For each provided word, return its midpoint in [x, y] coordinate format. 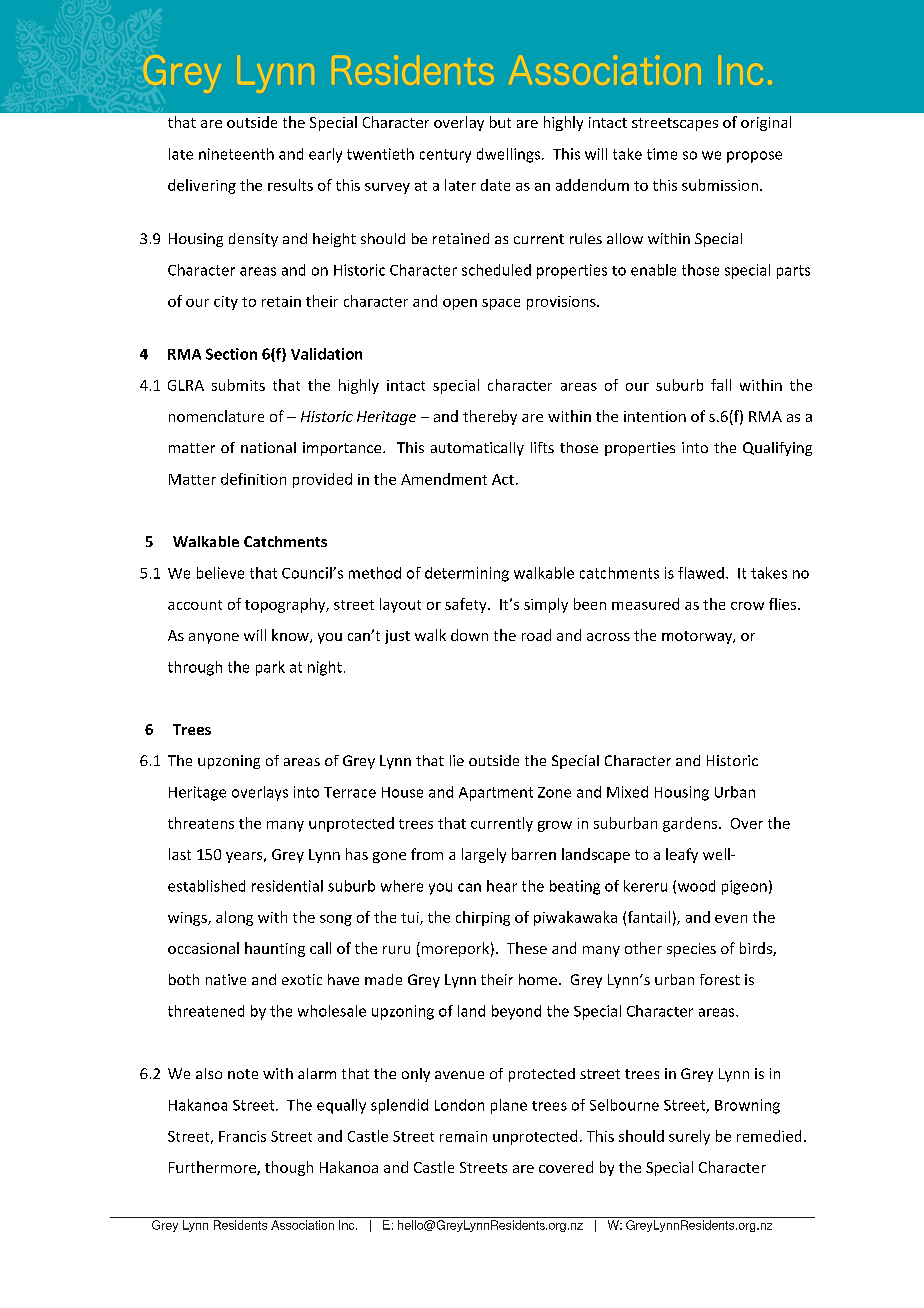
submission [720, 185]
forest [720, 979]
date [495, 185]
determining [467, 574]
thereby [490, 417]
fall [721, 385]
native [226, 979]
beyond [516, 1012]
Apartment [496, 794]
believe [220, 573]
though [289, 1168]
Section [231, 354]
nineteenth [236, 154]
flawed [701, 573]
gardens [691, 824]
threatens [201, 823]
